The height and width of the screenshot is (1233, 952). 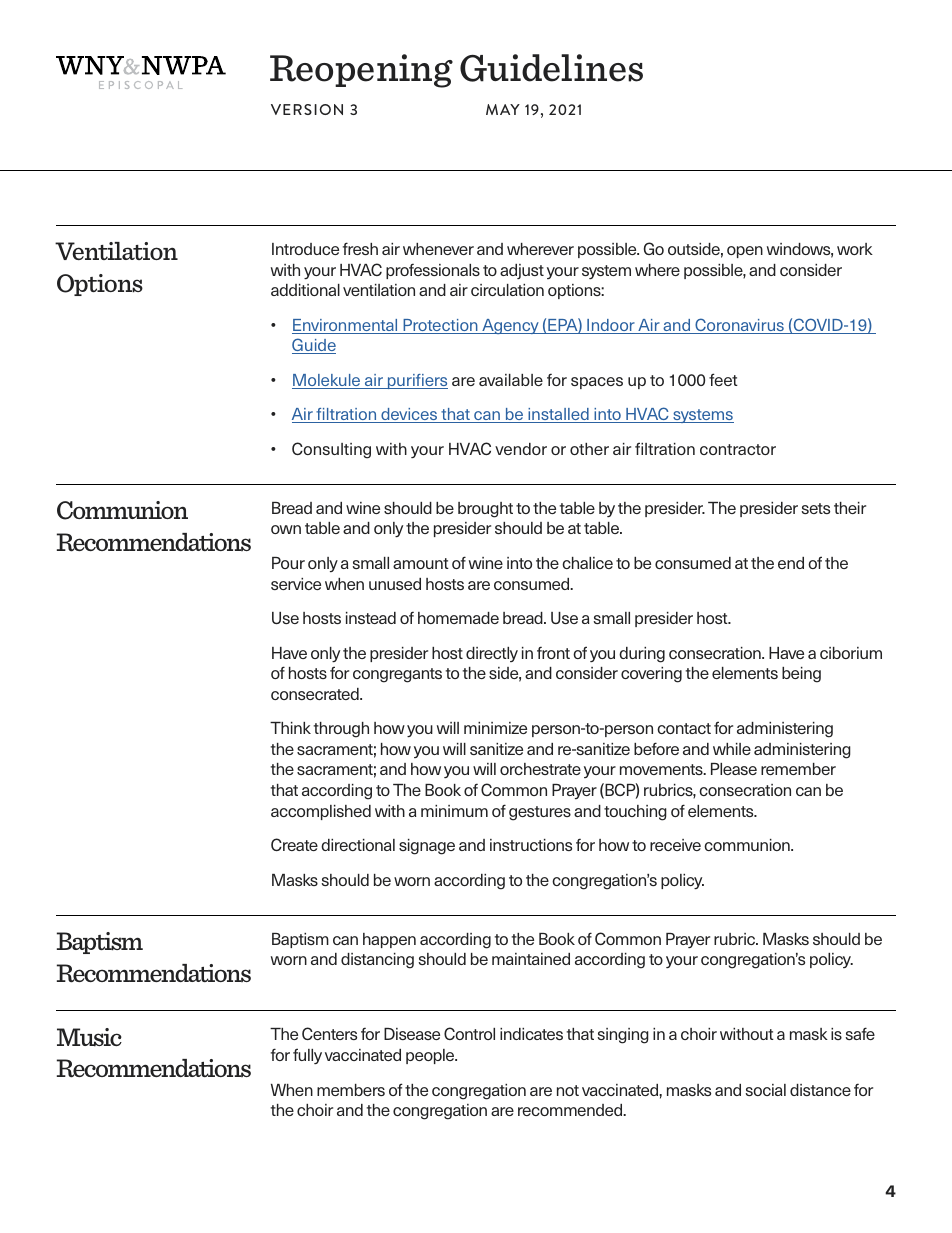 What do you see at coordinates (801, 675) in the screenshot?
I see `being` at bounding box center [801, 675].
